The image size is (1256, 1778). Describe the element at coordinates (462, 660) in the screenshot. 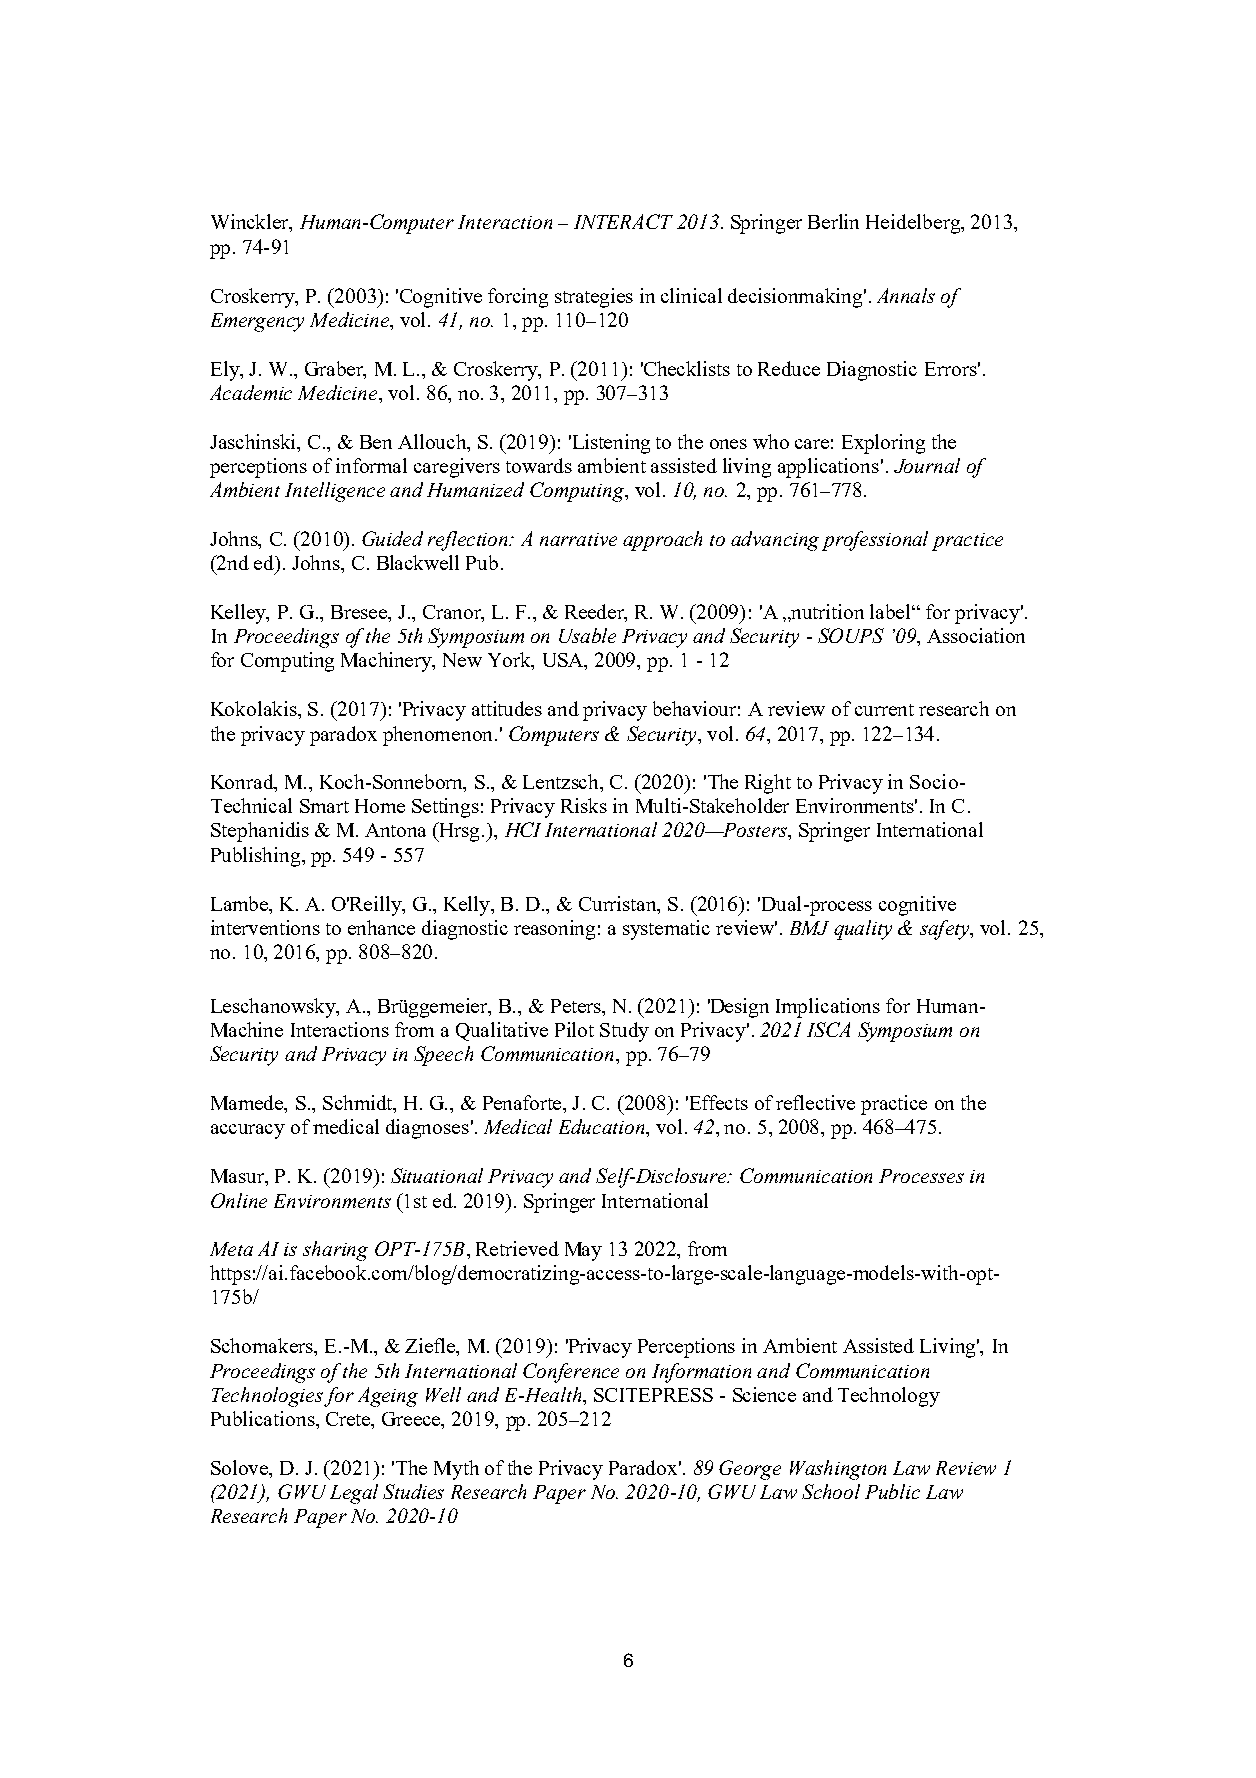

I see `New` at that location.
